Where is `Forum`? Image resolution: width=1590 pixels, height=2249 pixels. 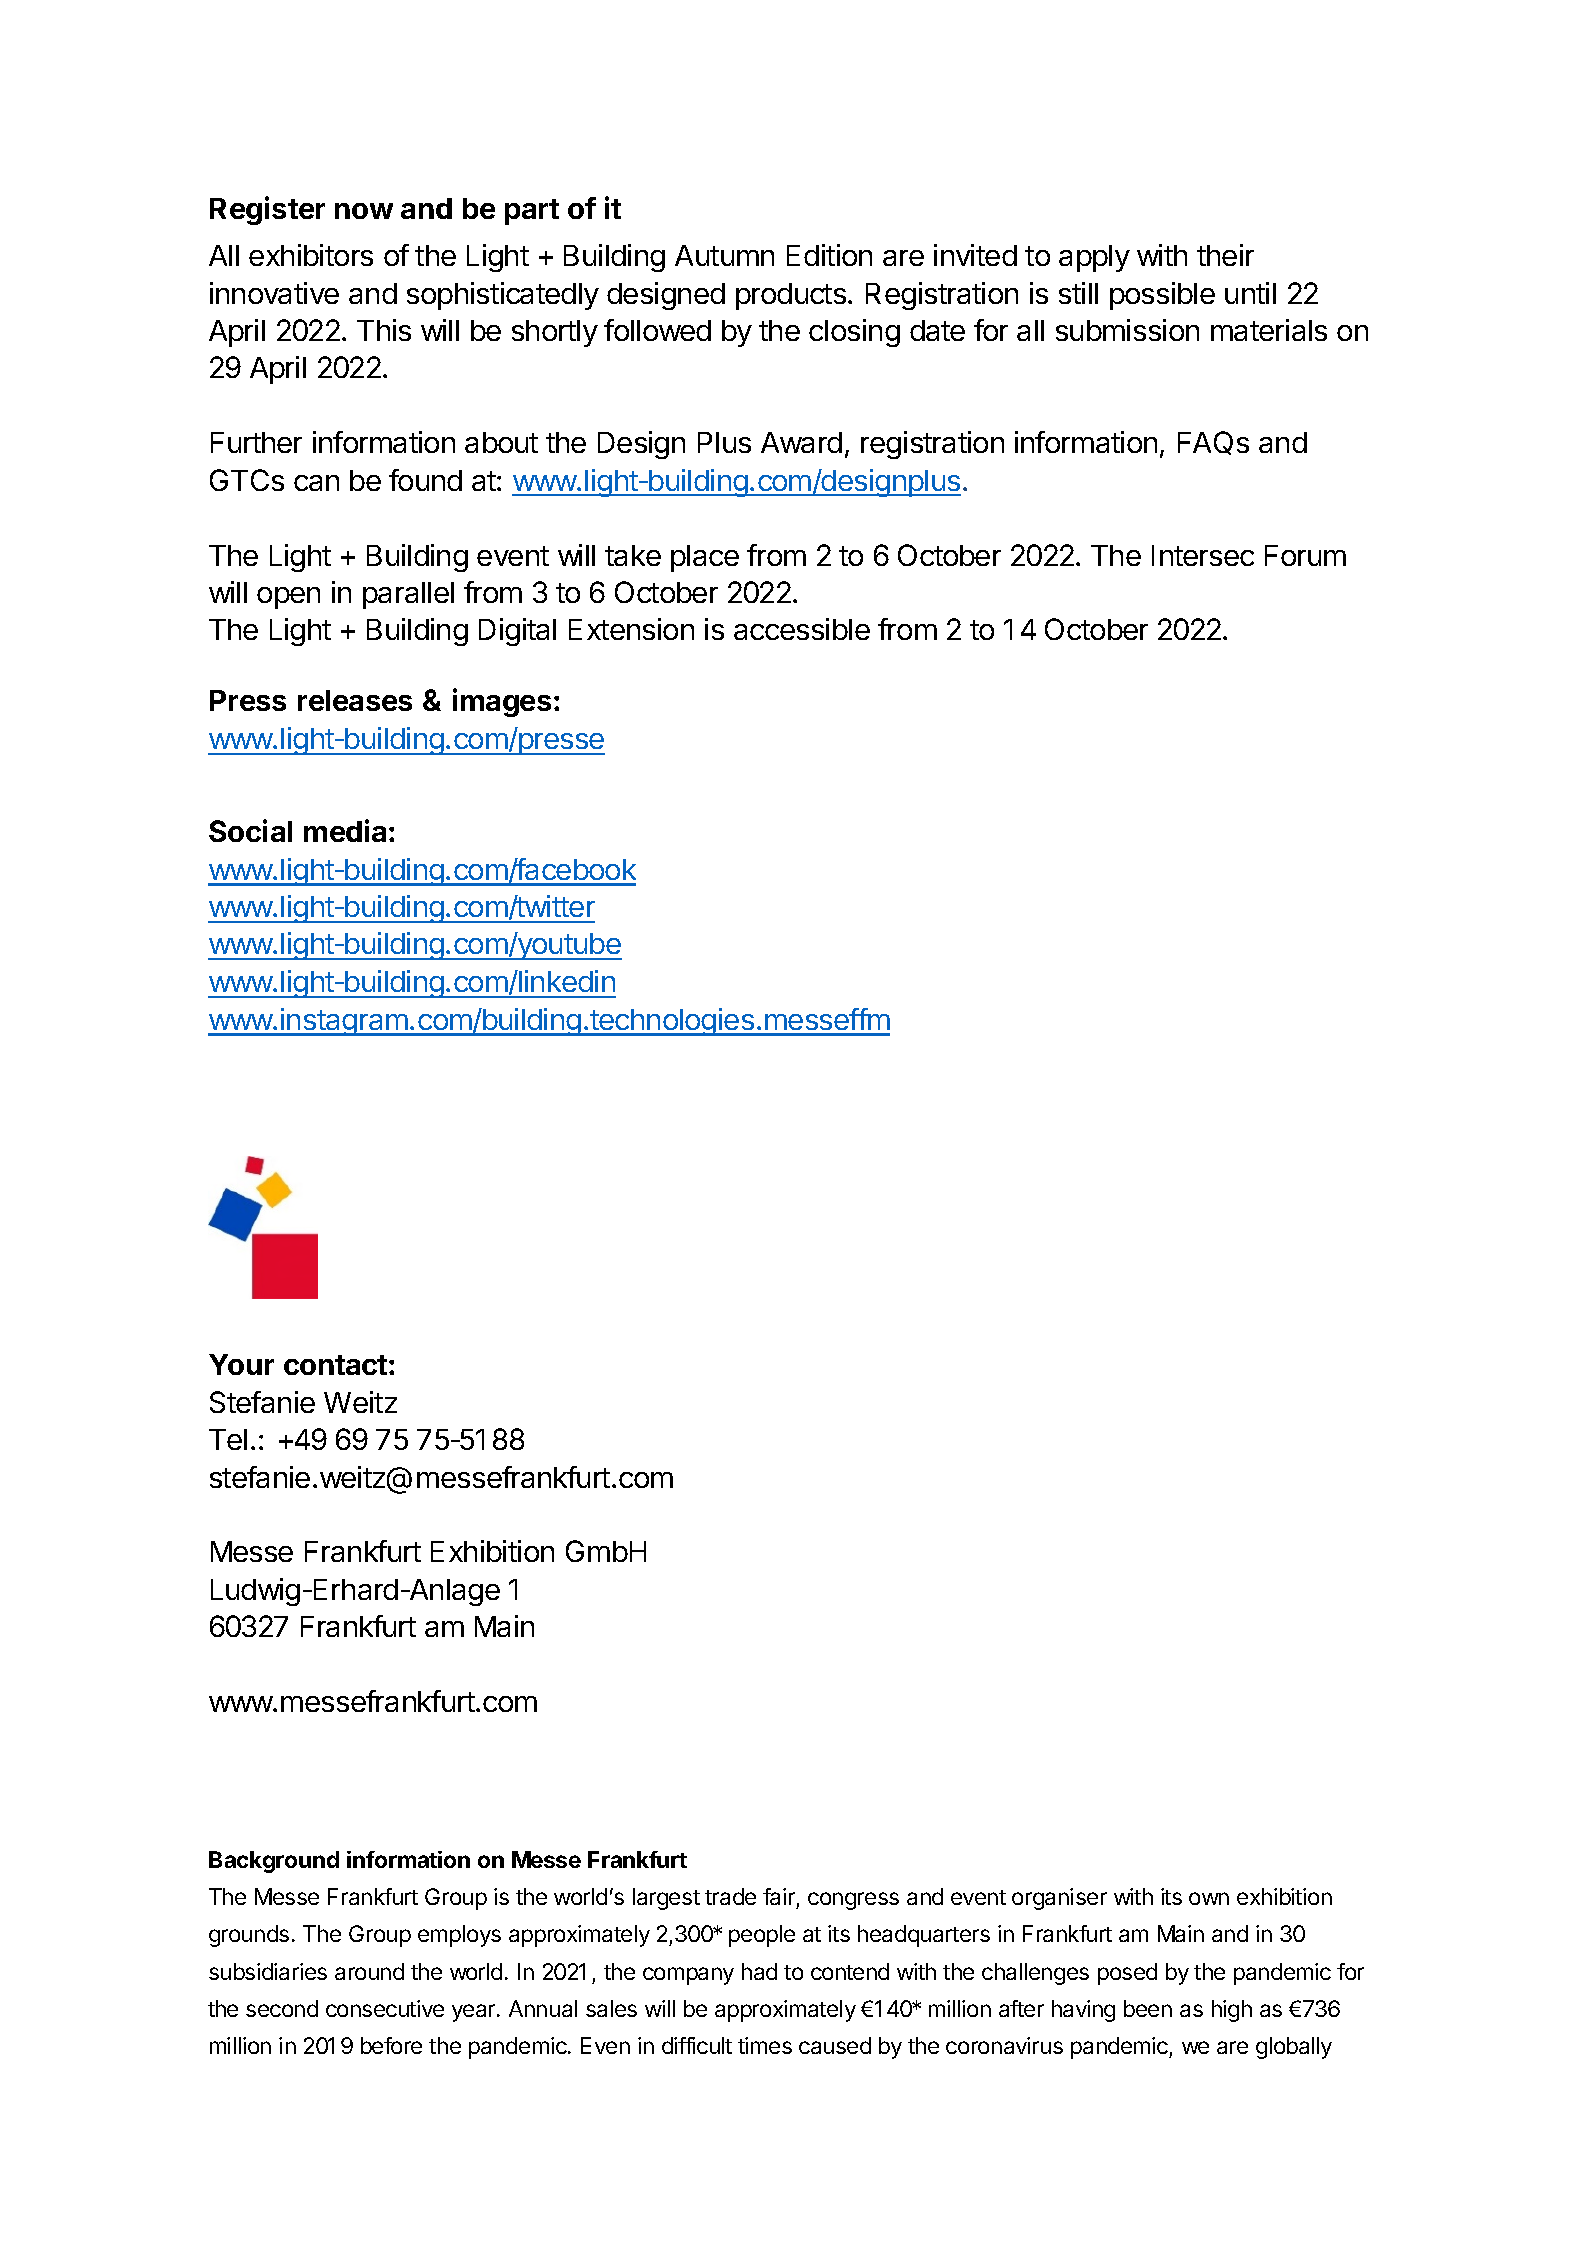 Forum is located at coordinates (1305, 555).
